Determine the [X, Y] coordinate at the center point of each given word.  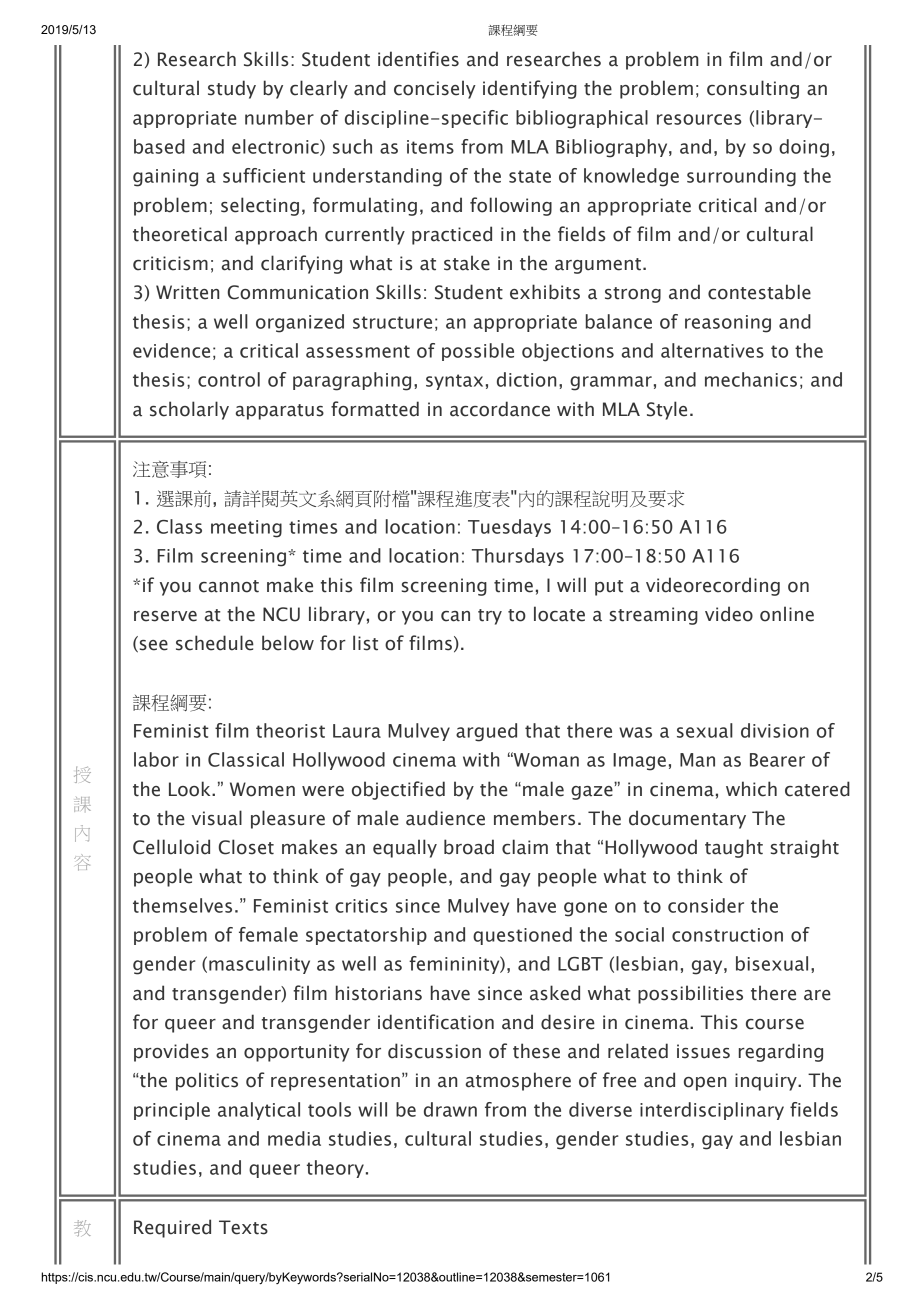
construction [727, 935]
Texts [243, 1227]
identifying [530, 89]
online [787, 614]
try [490, 617]
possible [478, 352]
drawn [450, 1109]
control [229, 379]
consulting [753, 89]
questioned [522, 936]
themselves [182, 905]
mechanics [751, 379]
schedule [215, 643]
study [232, 89]
